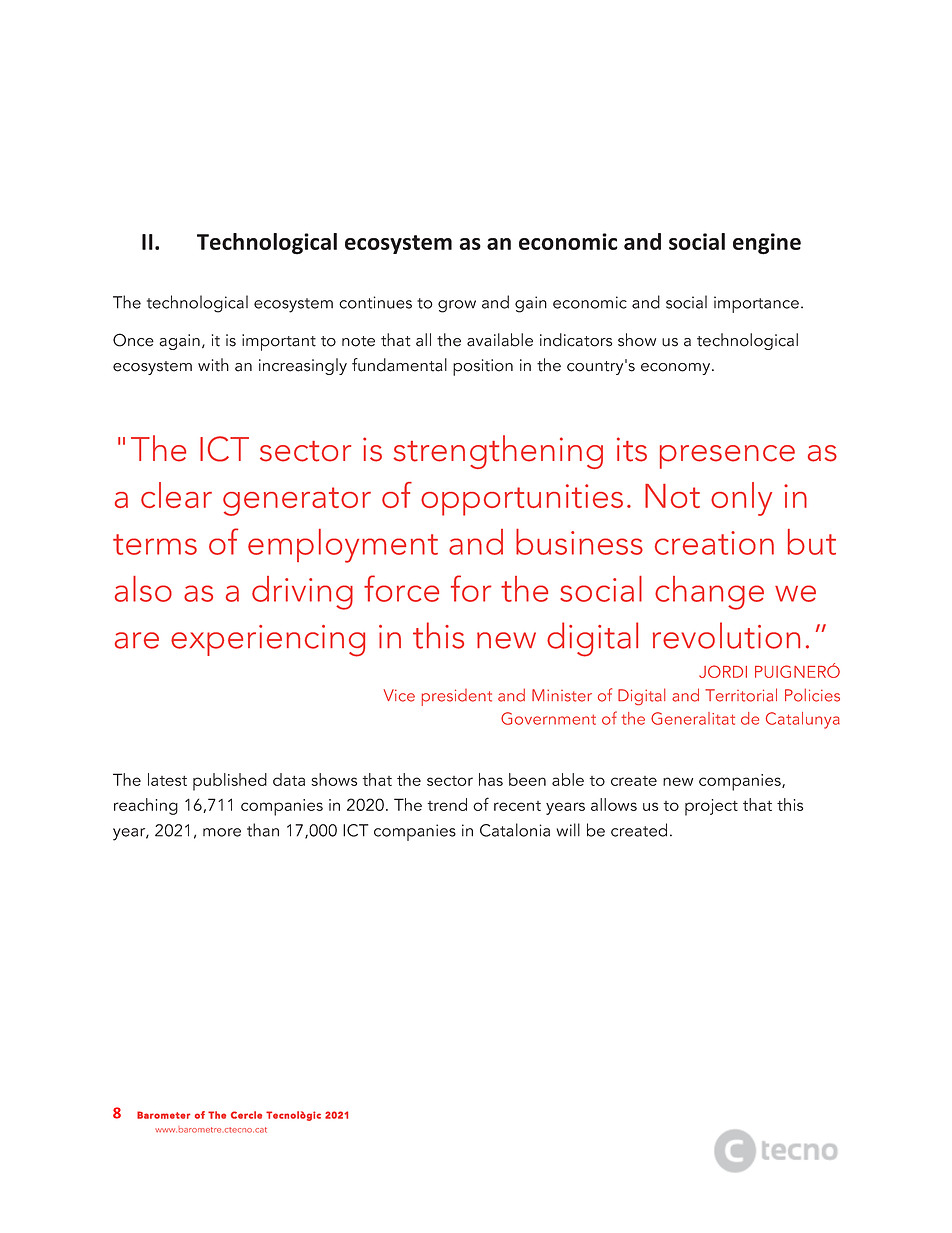  I want to click on president, so click(457, 697).
